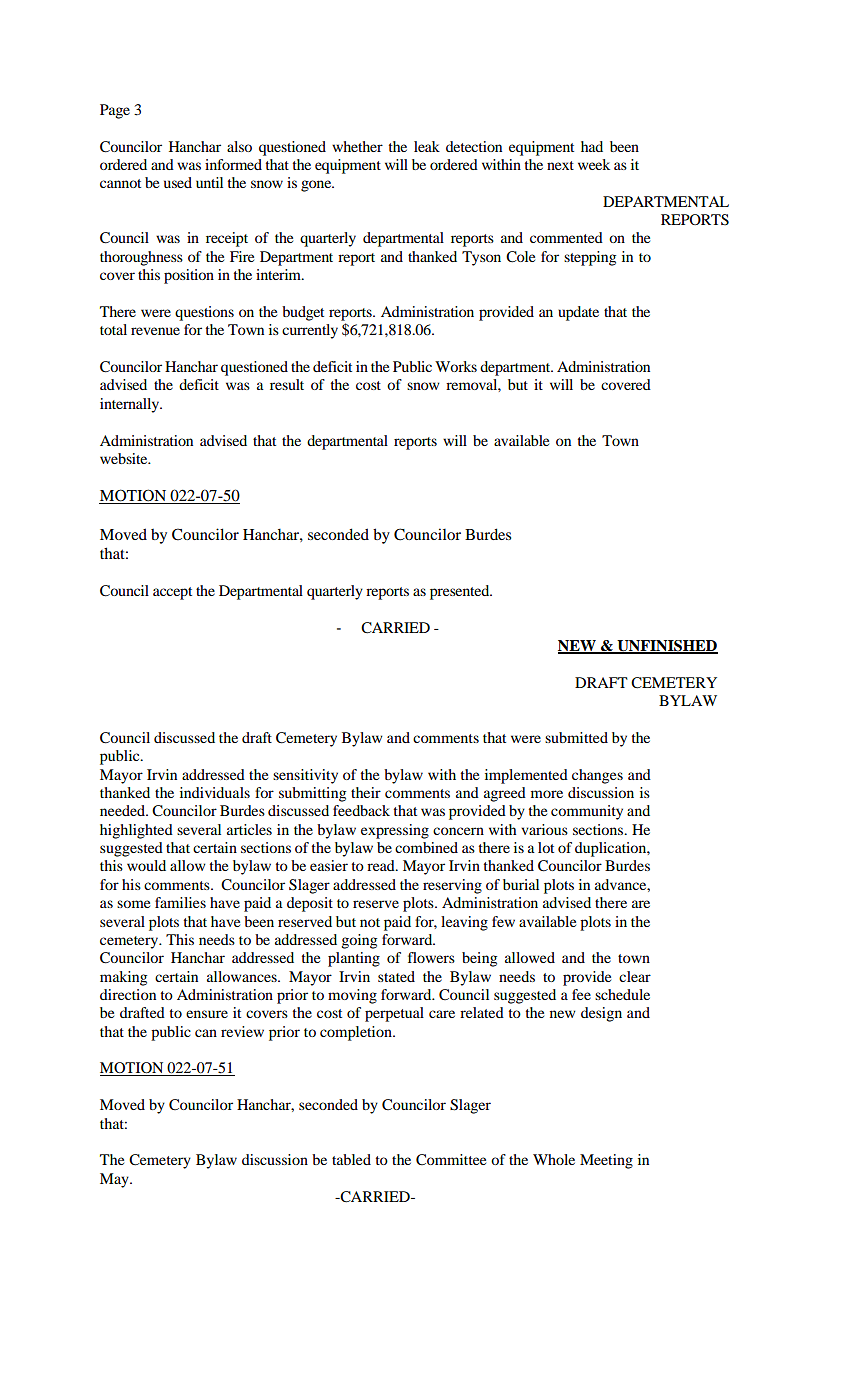 The image size is (849, 1400). I want to click on Meeting, so click(606, 1161).
